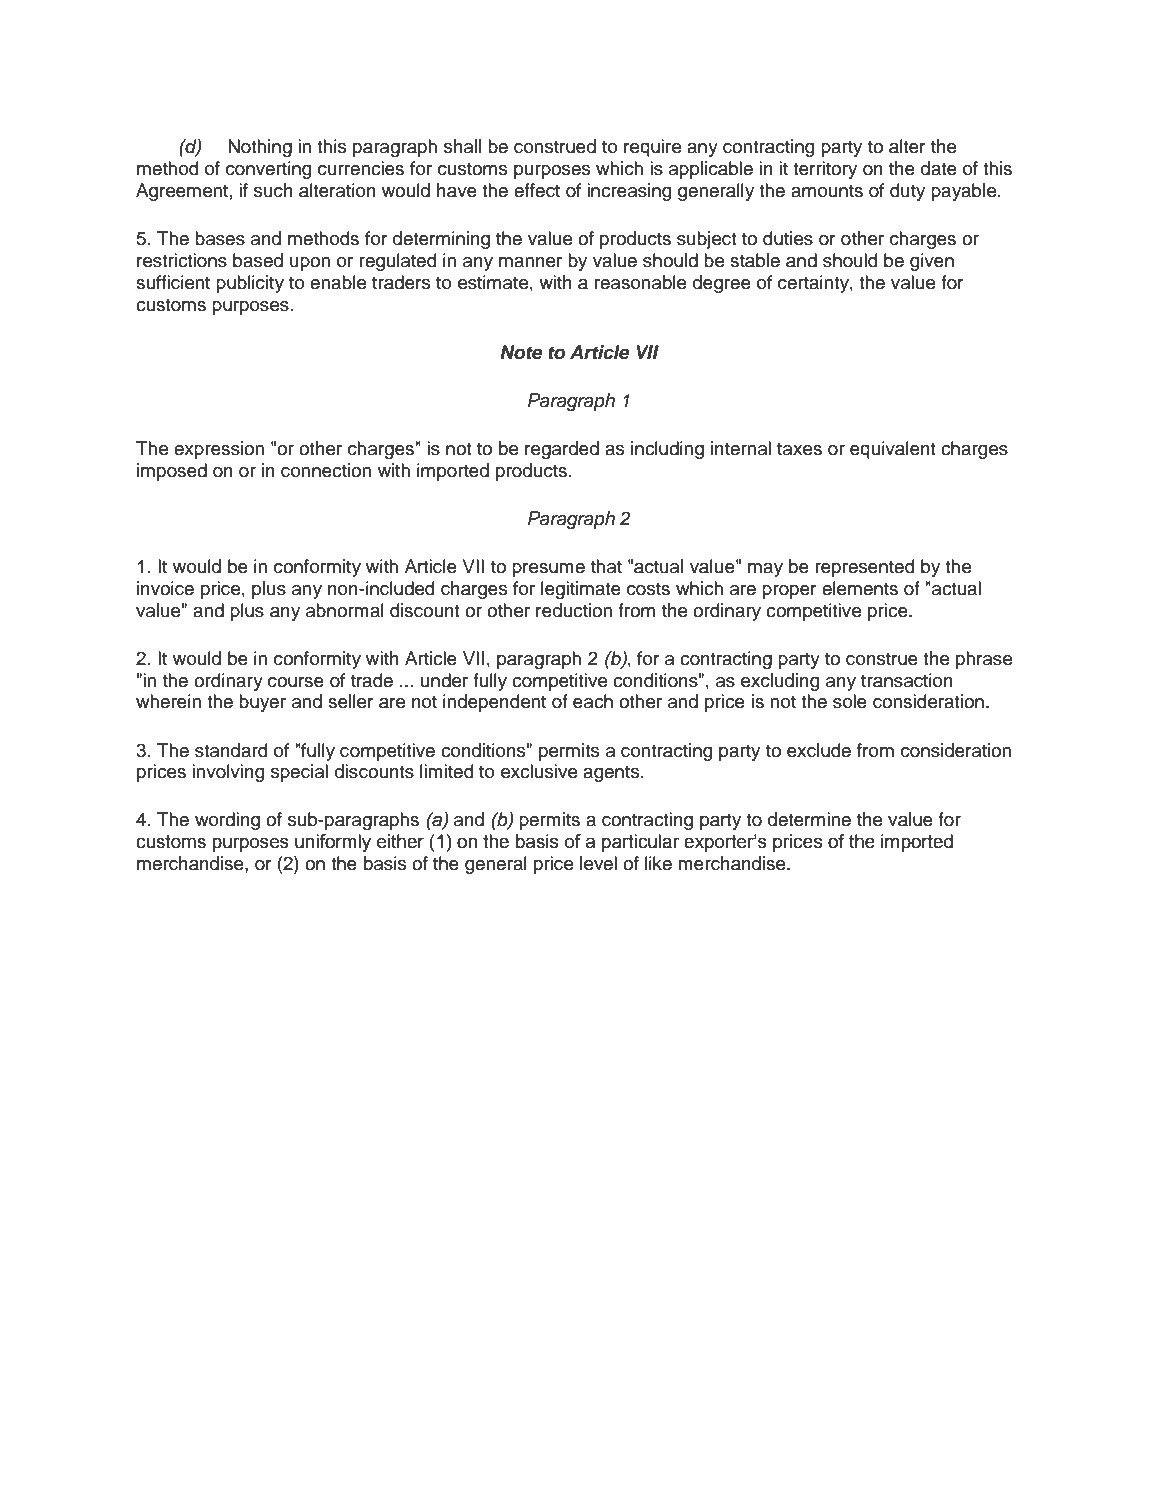 The width and height of the document is (1157, 1497). What do you see at coordinates (893, 450) in the document?
I see `equivalent` at bounding box center [893, 450].
